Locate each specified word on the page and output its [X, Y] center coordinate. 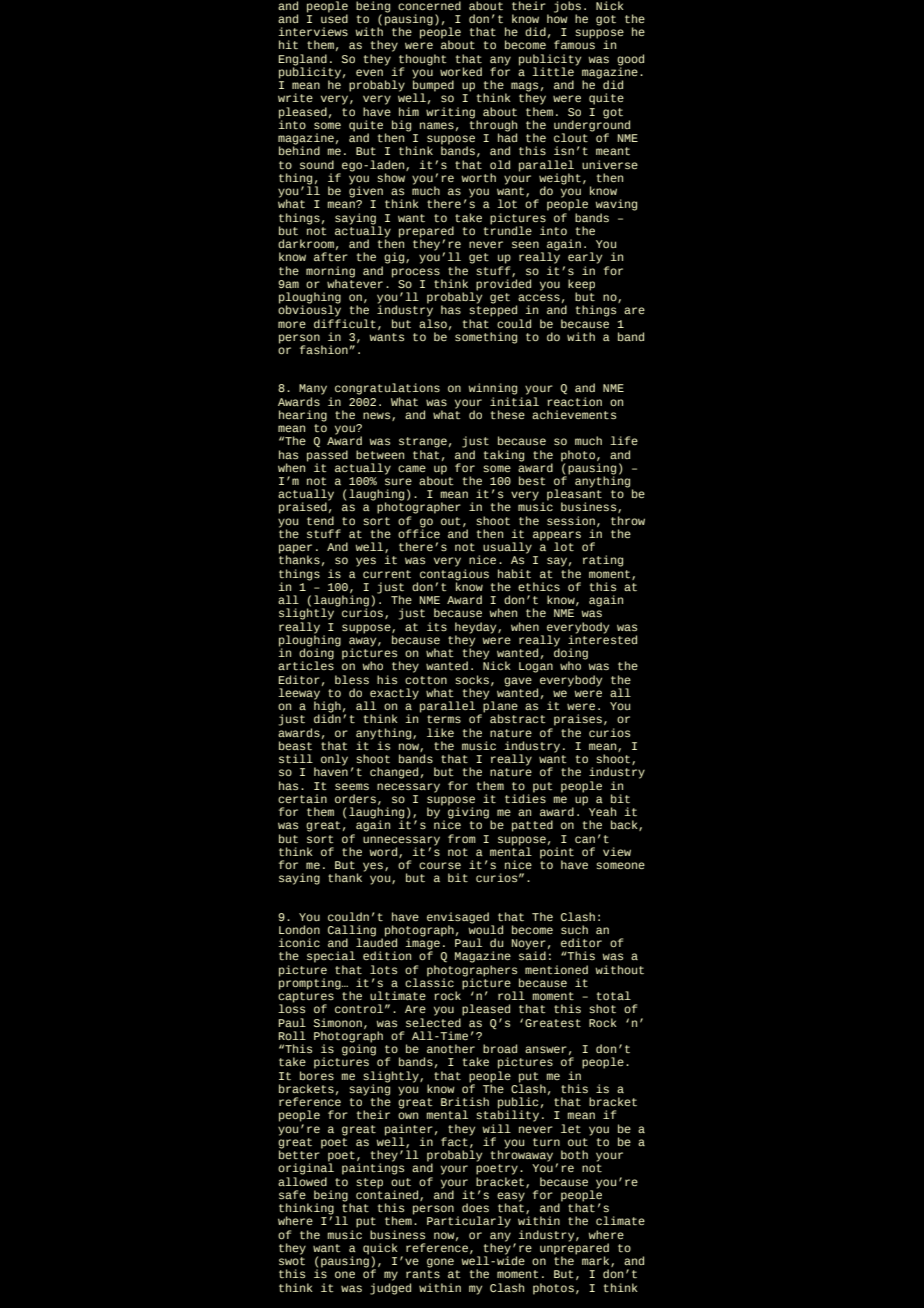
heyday [477, 629]
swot [292, 1261]
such [574, 929]
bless [352, 679]
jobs [567, 8]
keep [581, 286]
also [433, 322]
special [331, 957]
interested [602, 638]
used [334, 17]
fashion [325, 349]
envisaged [458, 919]
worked [461, 71]
